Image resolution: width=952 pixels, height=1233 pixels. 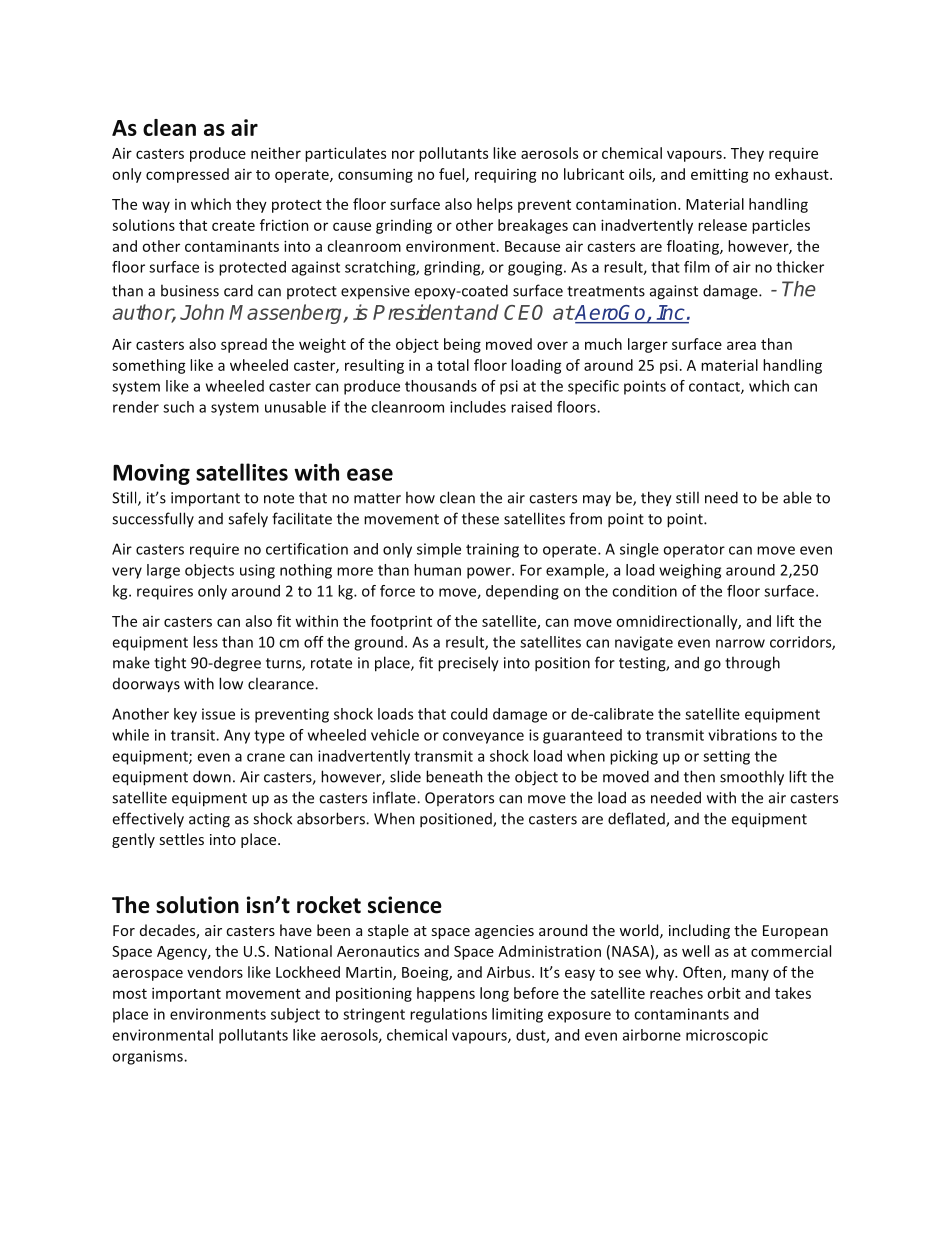 What do you see at coordinates (187, 175) in the screenshot?
I see `compressed` at bounding box center [187, 175].
